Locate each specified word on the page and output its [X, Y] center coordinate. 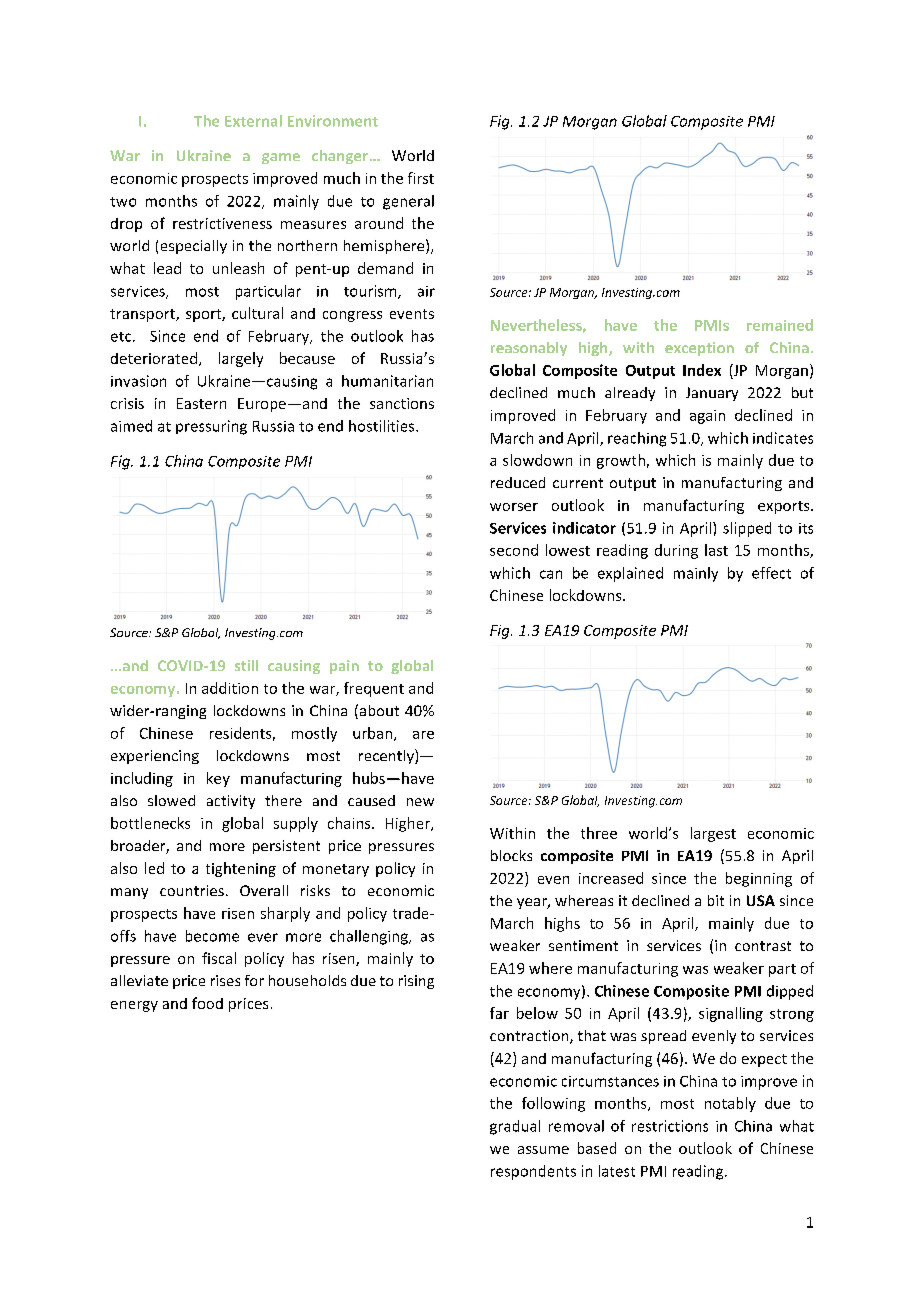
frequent [374, 689]
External [253, 121]
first [421, 178]
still [246, 665]
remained [780, 325]
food [207, 1003]
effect [771, 573]
